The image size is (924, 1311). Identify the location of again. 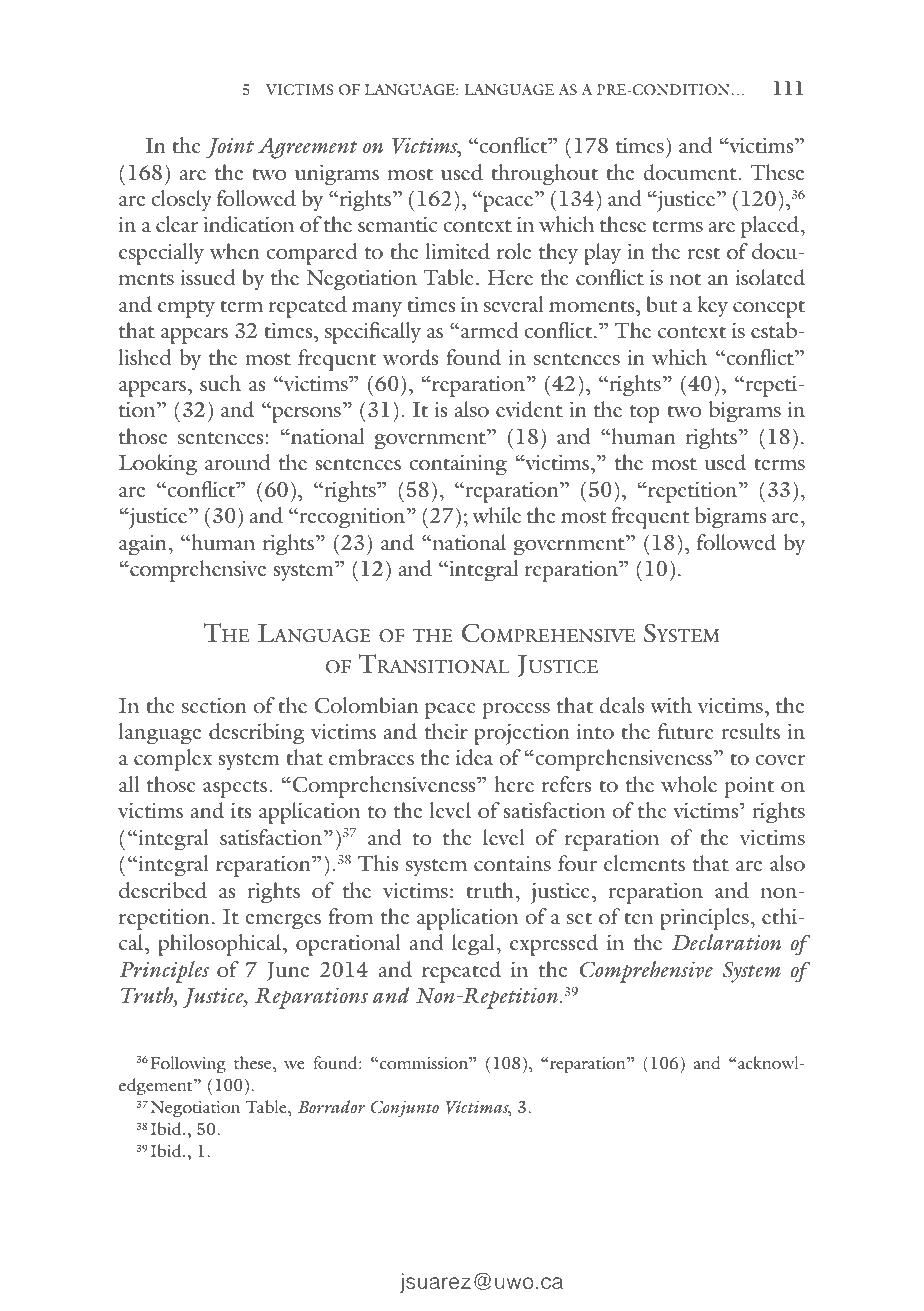
(144, 545).
